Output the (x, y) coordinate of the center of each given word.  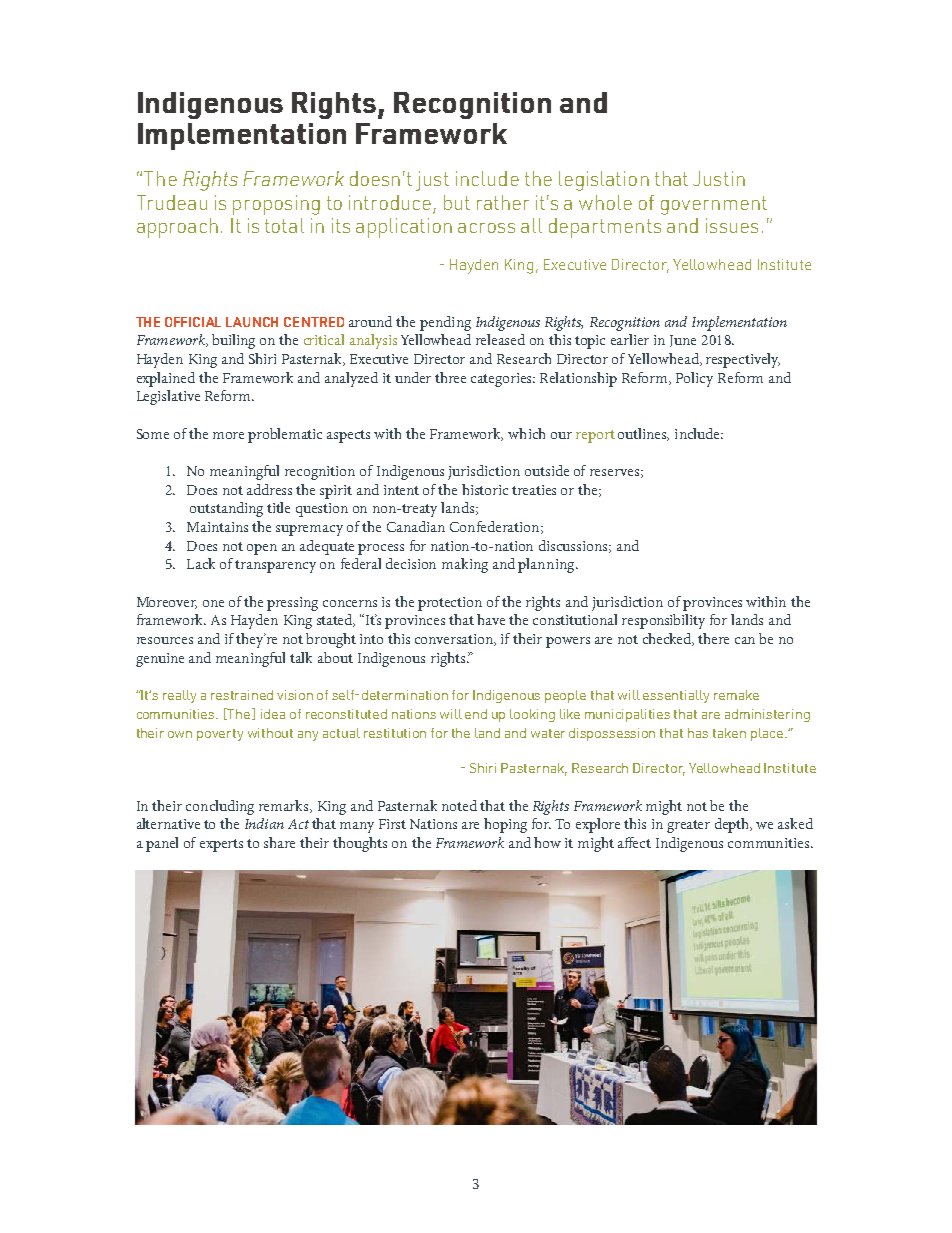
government (714, 205)
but (457, 202)
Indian (264, 823)
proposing (276, 205)
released (500, 339)
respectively (743, 360)
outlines (643, 434)
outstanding (226, 509)
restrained (242, 695)
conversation (455, 640)
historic (485, 489)
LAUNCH (252, 322)
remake (736, 695)
